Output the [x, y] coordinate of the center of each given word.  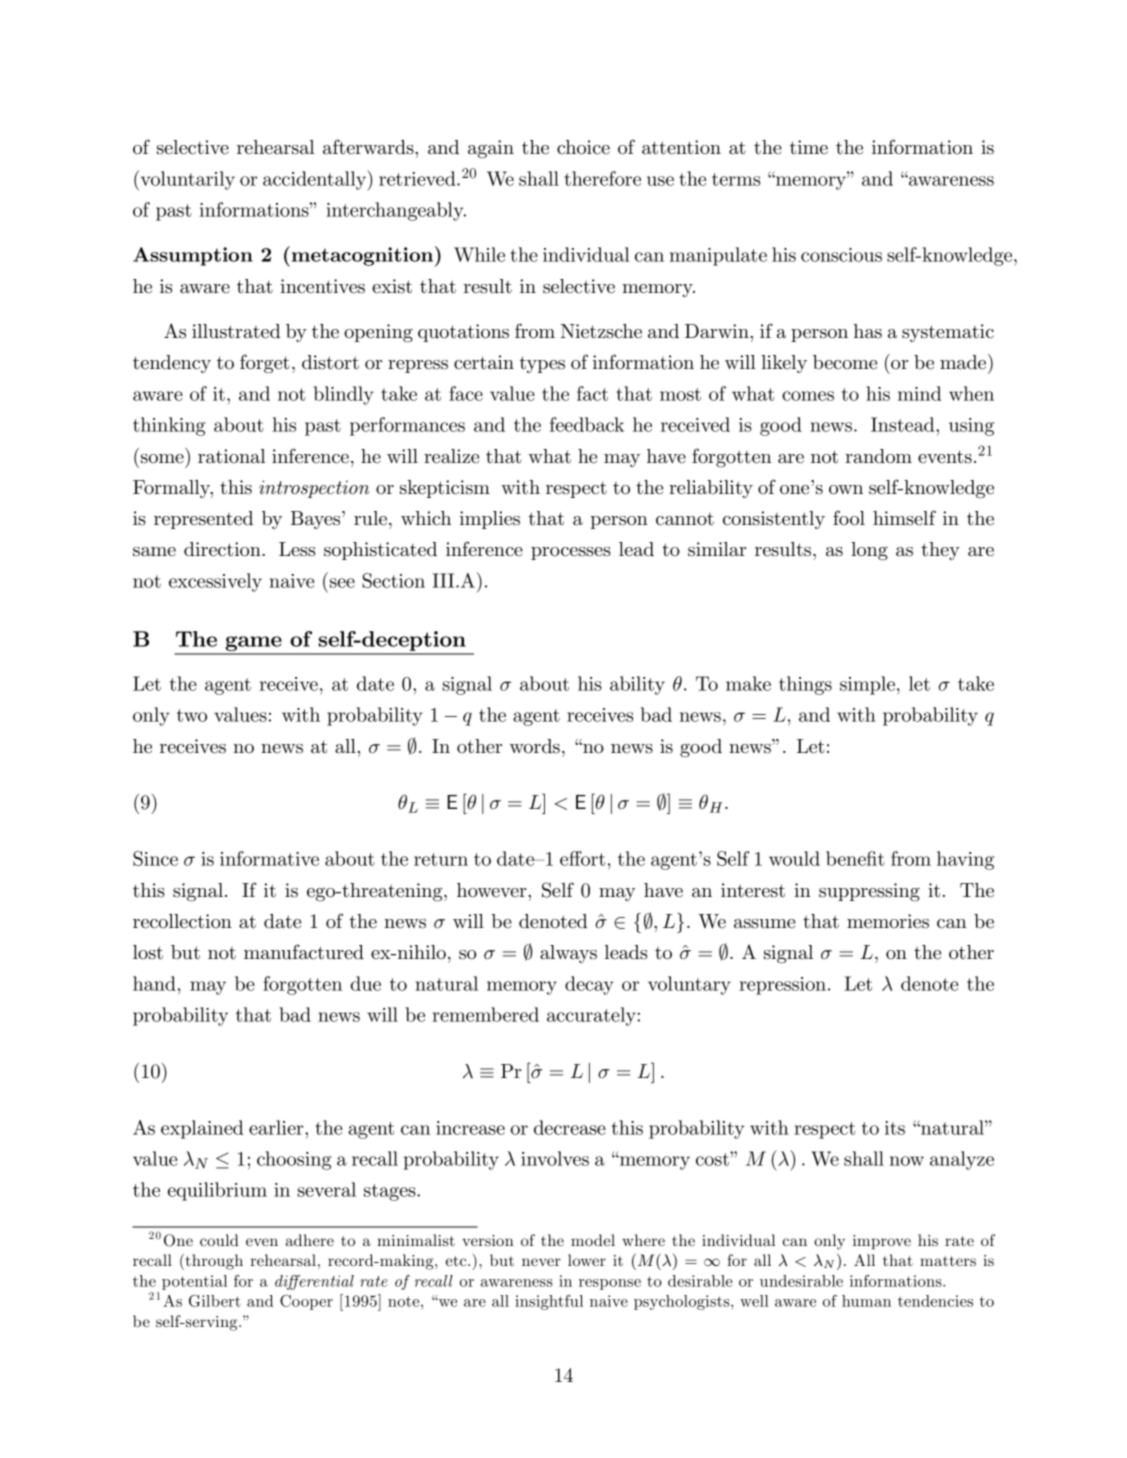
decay [589, 985]
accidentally [316, 180]
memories [888, 921]
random [878, 456]
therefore [602, 178]
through [213, 1262]
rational [231, 456]
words [535, 746]
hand [154, 983]
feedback [587, 424]
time [809, 147]
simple [867, 685]
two [192, 715]
